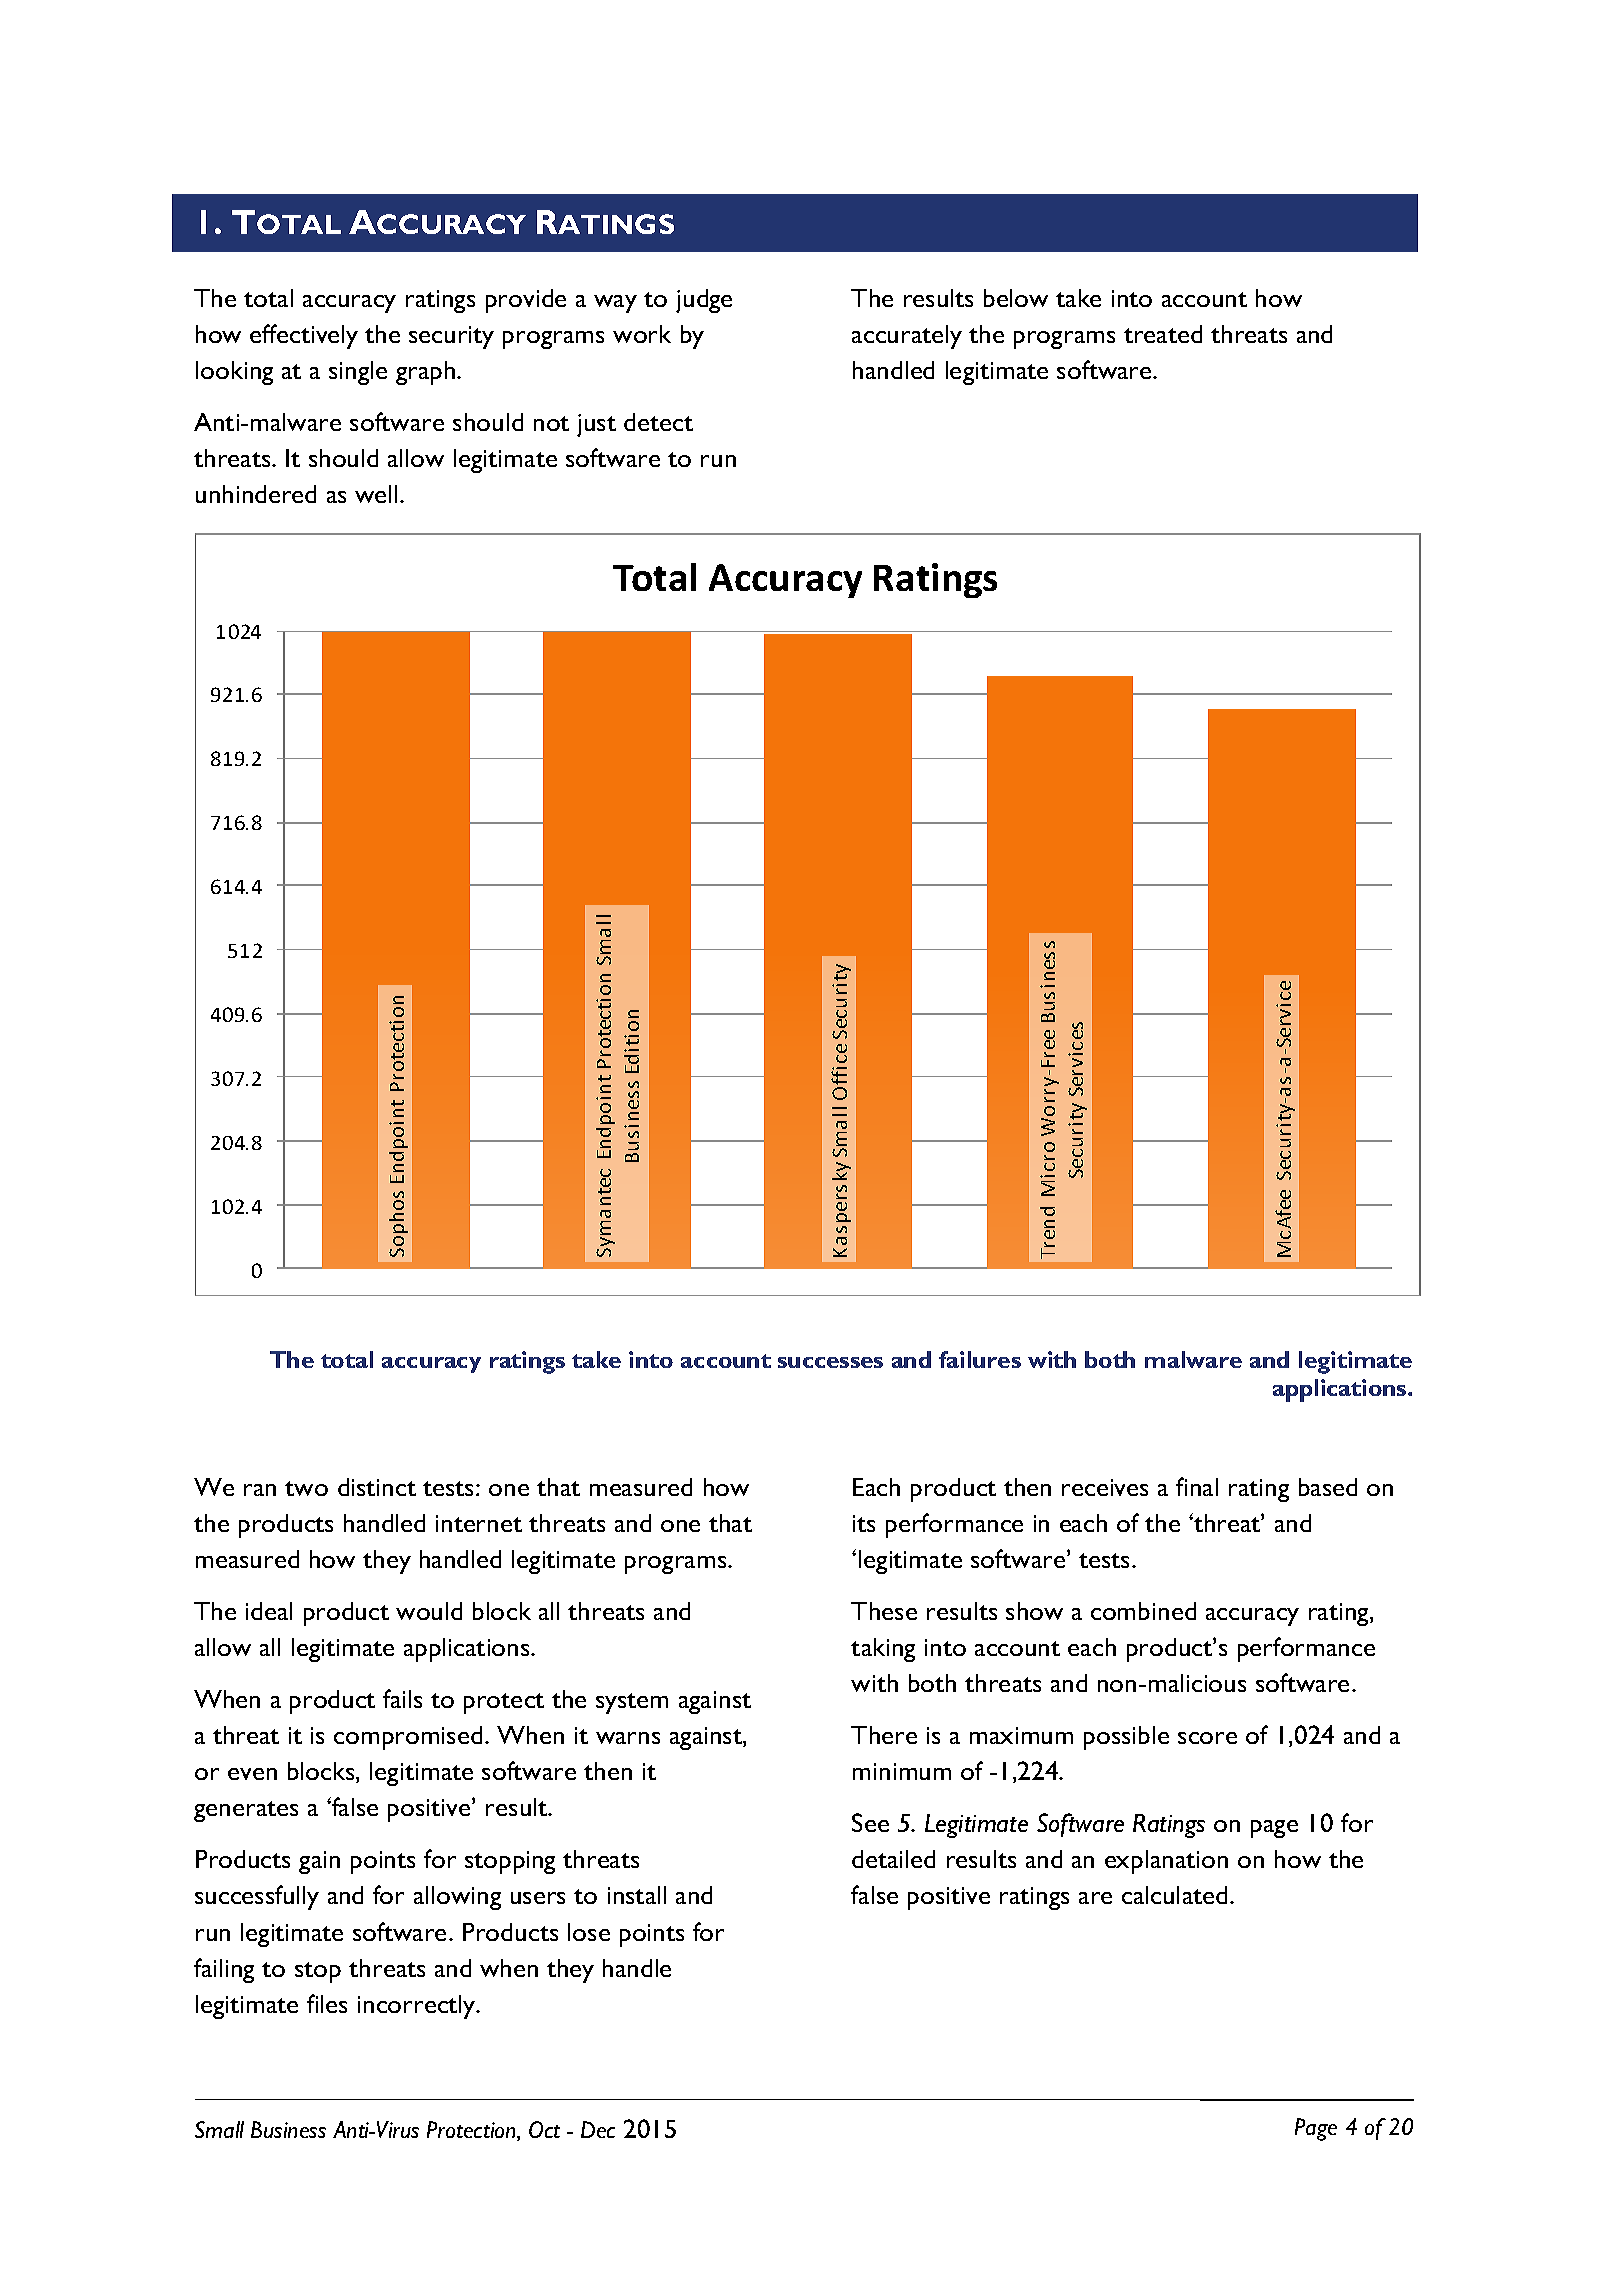 This page has width=1608, height=2274. I want to click on distinct, so click(377, 1487).
